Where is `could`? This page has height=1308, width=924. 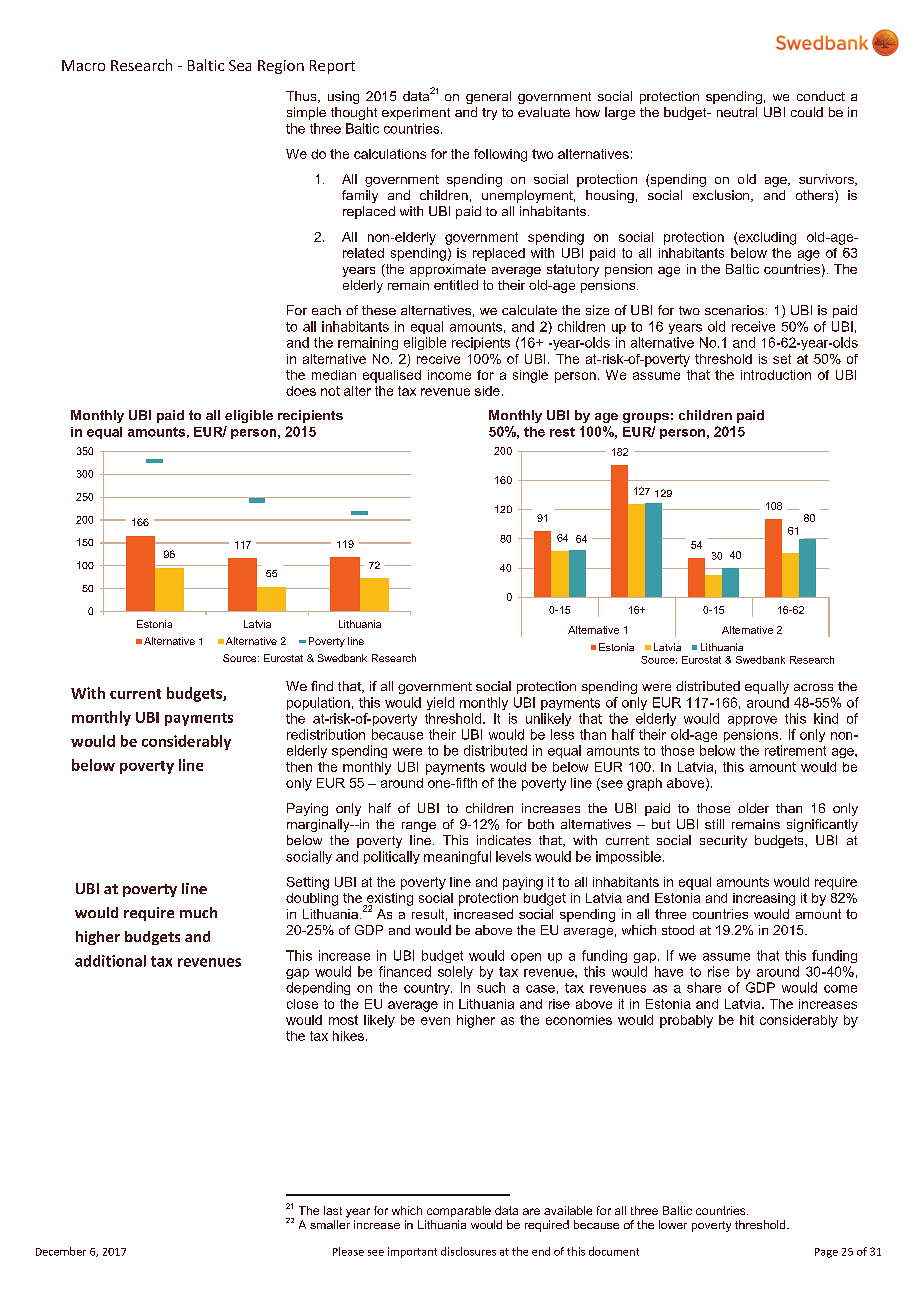
could is located at coordinates (807, 112).
